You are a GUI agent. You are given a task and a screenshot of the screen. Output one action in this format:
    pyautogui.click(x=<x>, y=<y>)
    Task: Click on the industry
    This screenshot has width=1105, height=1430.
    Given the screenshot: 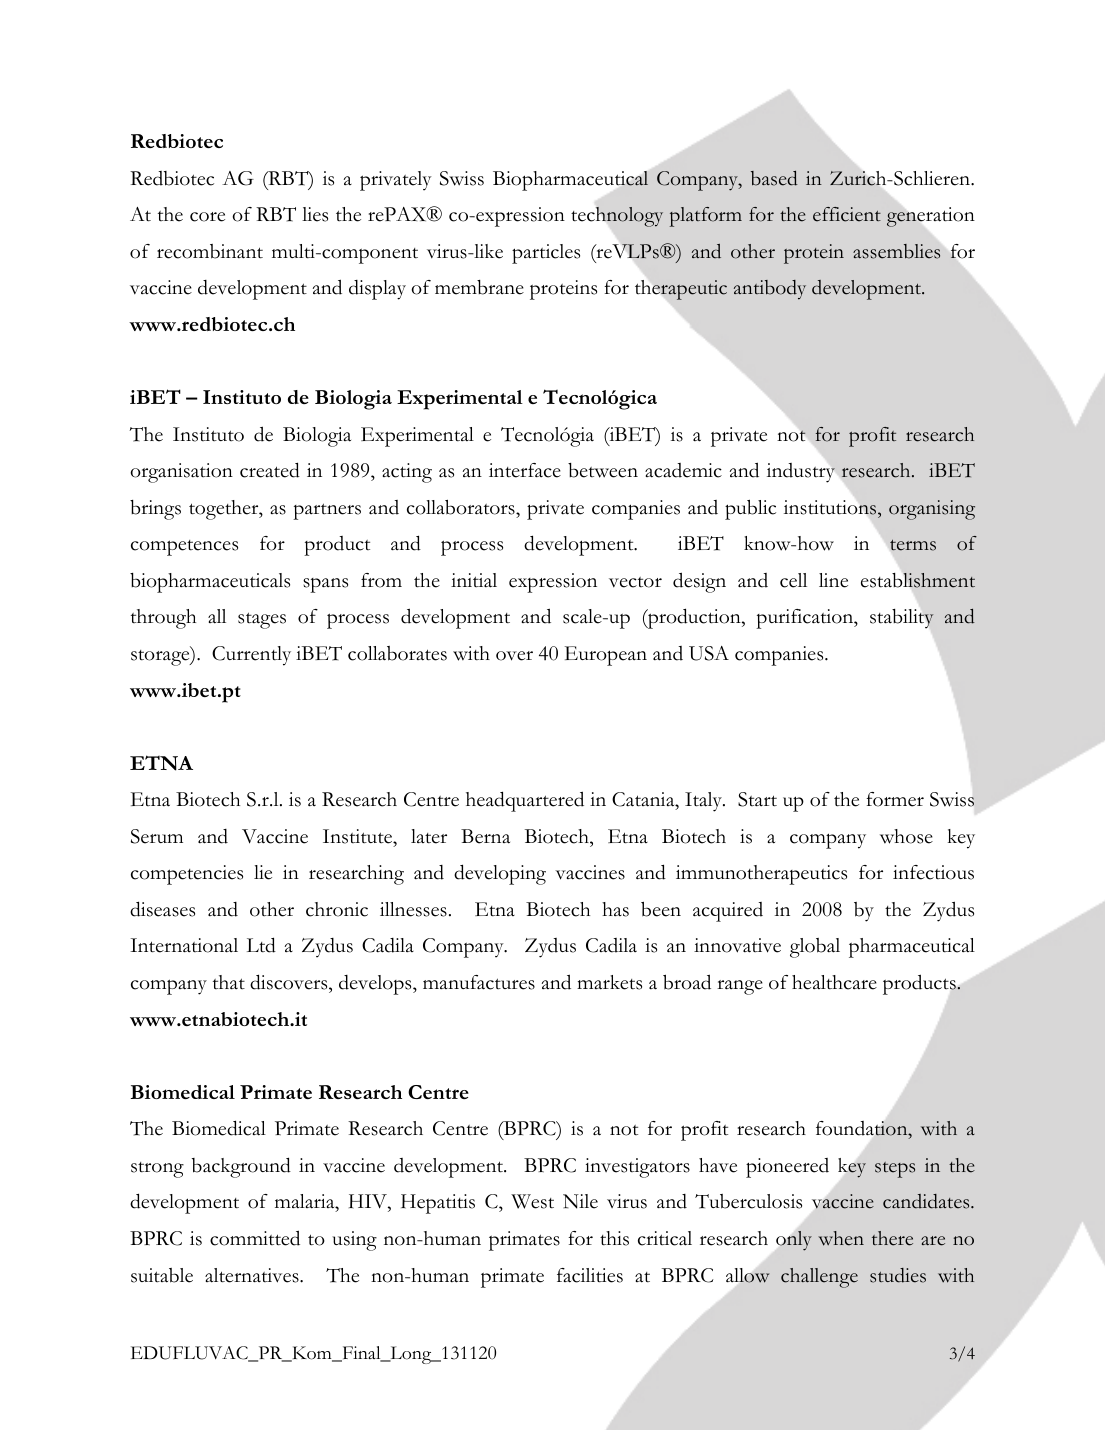 What is the action you would take?
    pyautogui.click(x=801, y=473)
